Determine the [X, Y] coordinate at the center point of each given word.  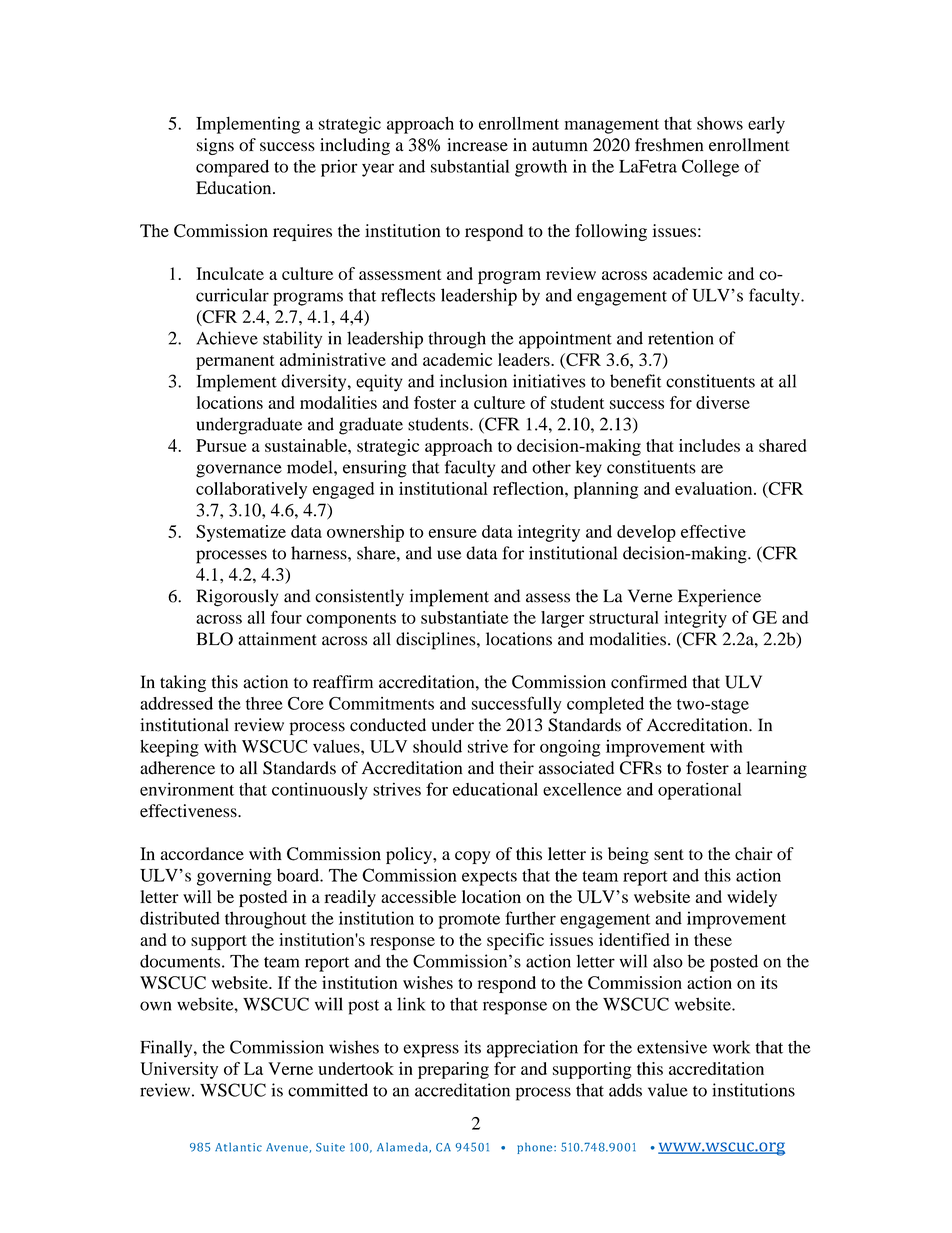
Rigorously [237, 598]
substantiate [464, 617]
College [710, 168]
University [179, 1070]
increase [477, 145]
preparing [453, 1070]
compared [232, 168]
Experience [719, 598]
